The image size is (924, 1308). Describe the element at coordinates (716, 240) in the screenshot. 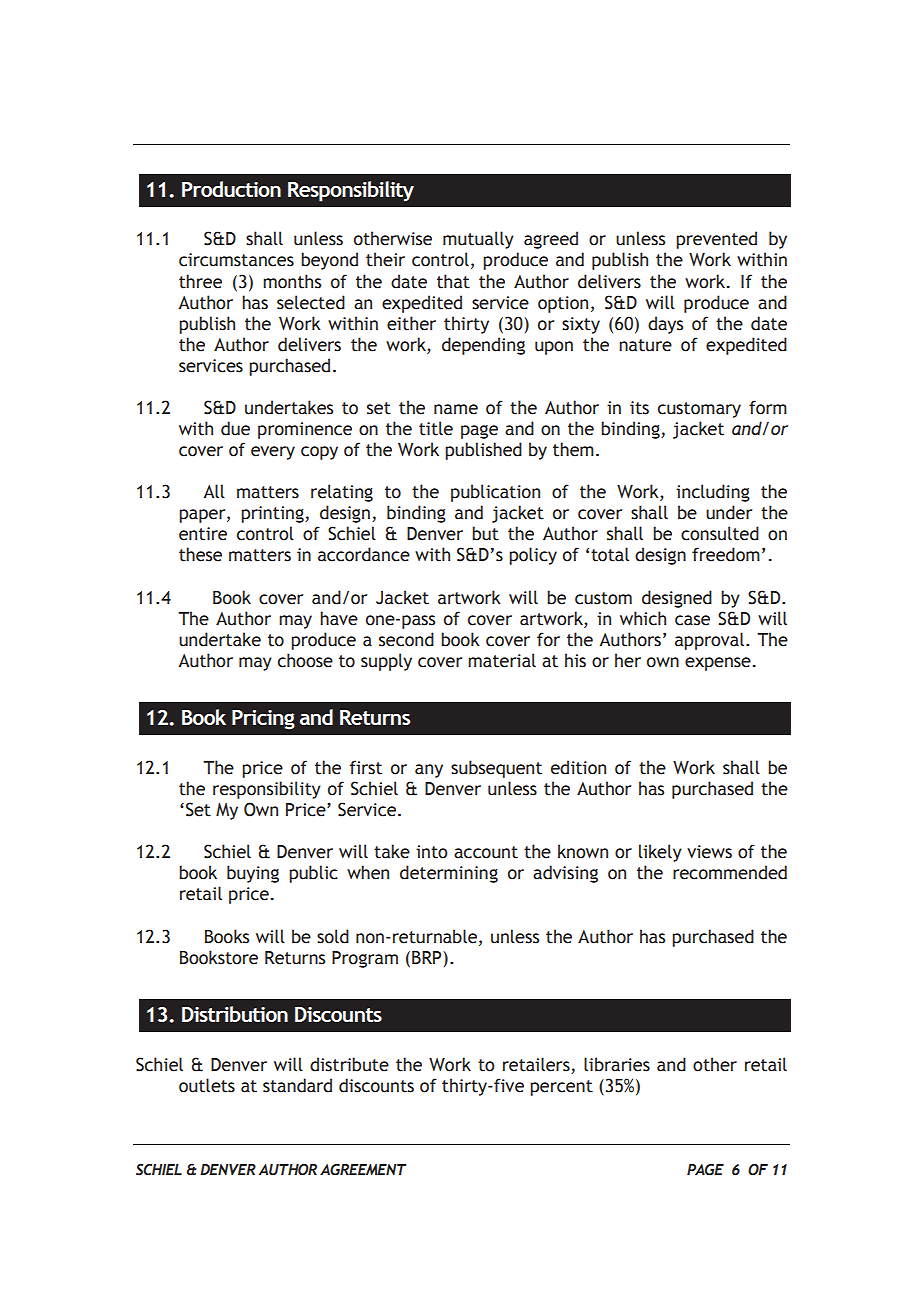

I see `prevented` at that location.
